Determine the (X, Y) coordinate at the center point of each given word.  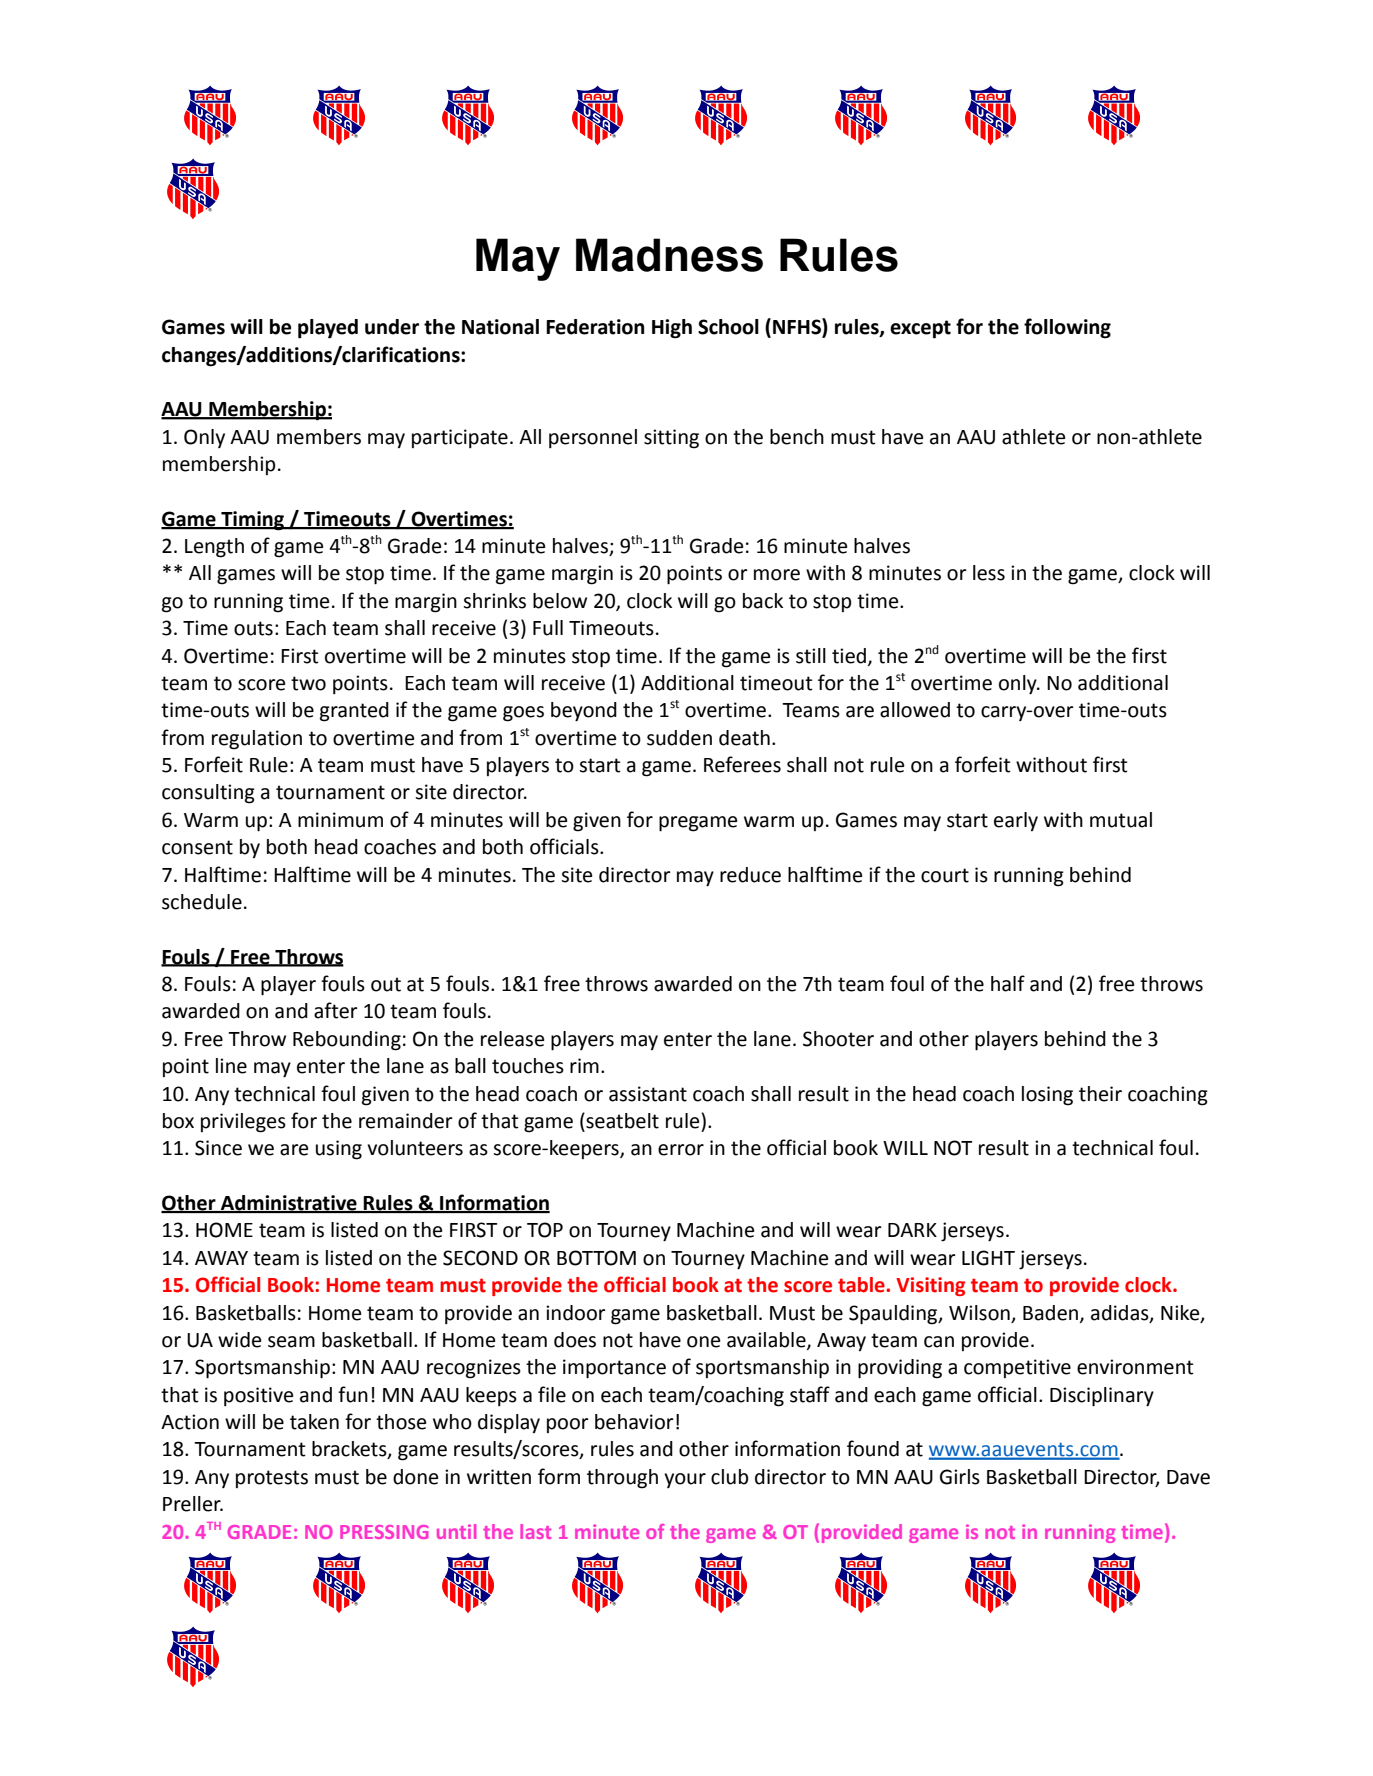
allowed (915, 710)
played (328, 329)
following (1067, 328)
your (685, 1480)
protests (272, 1479)
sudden (679, 738)
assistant (648, 1094)
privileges (243, 1123)
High (672, 329)
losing (1047, 1096)
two (308, 683)
